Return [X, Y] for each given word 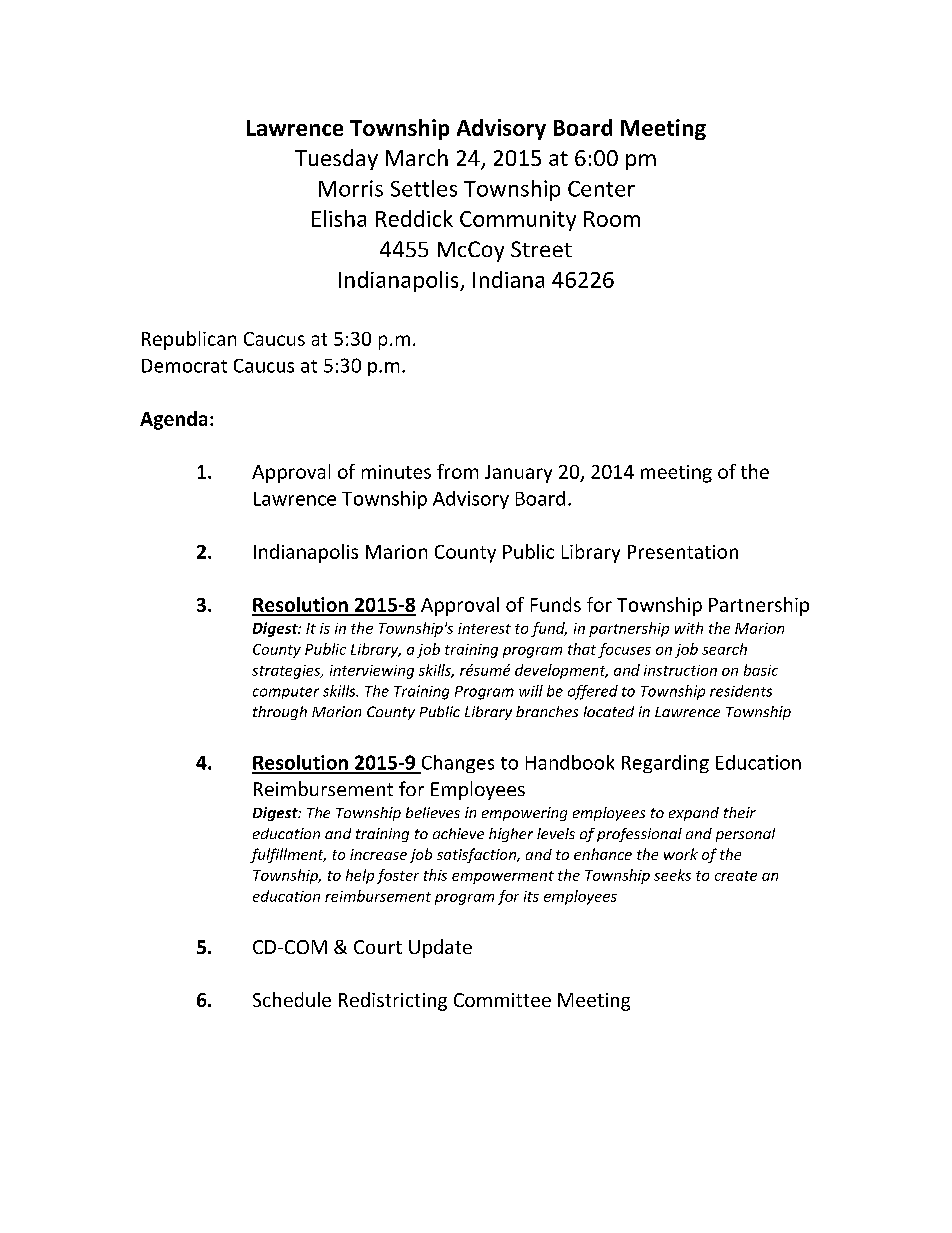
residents [741, 691]
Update [440, 948]
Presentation [683, 552]
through [280, 713]
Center [601, 189]
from [457, 471]
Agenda [173, 420]
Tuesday [336, 159]
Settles [424, 188]
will [531, 691]
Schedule [292, 999]
